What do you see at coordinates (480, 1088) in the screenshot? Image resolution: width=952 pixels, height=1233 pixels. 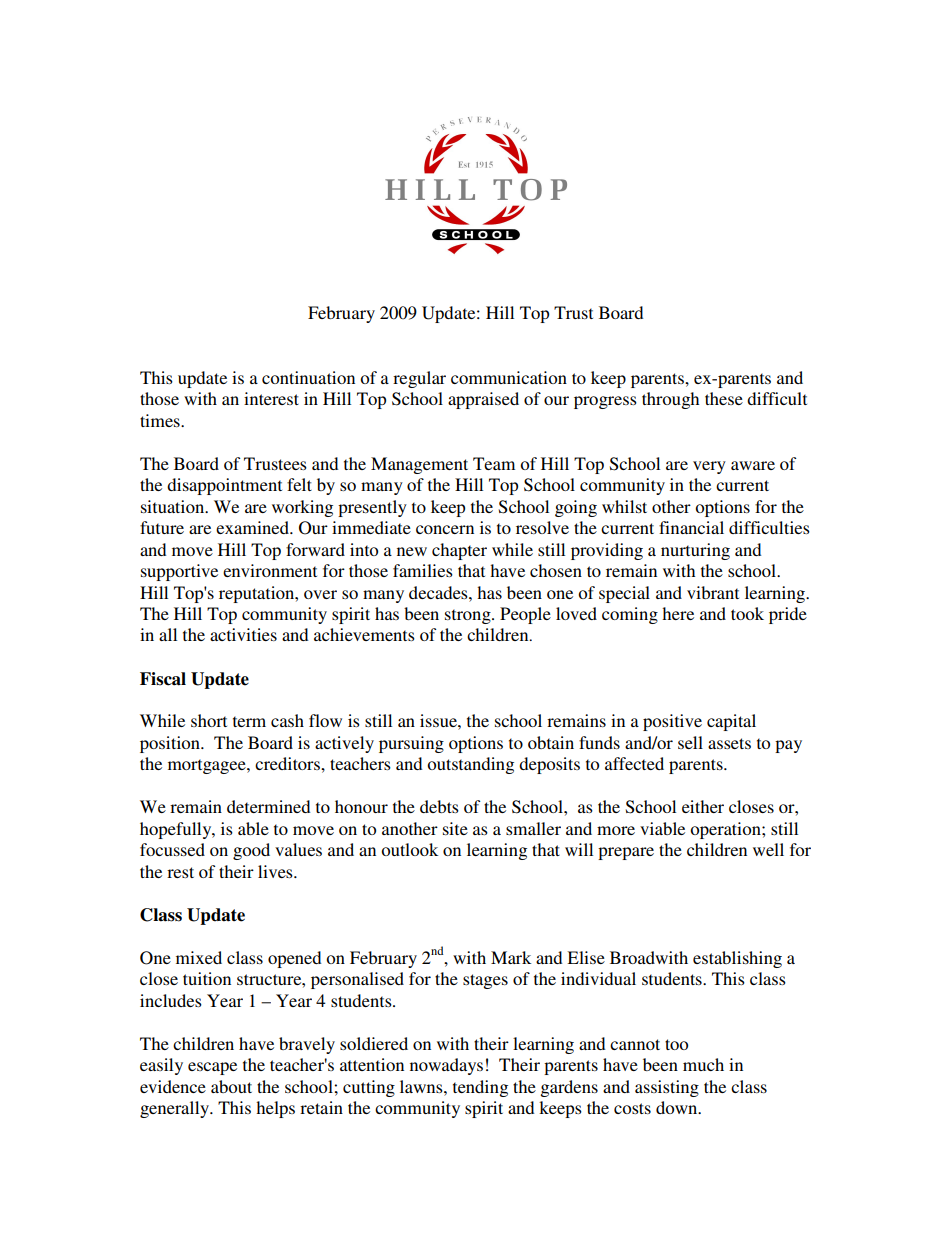 I see `tending` at bounding box center [480, 1088].
